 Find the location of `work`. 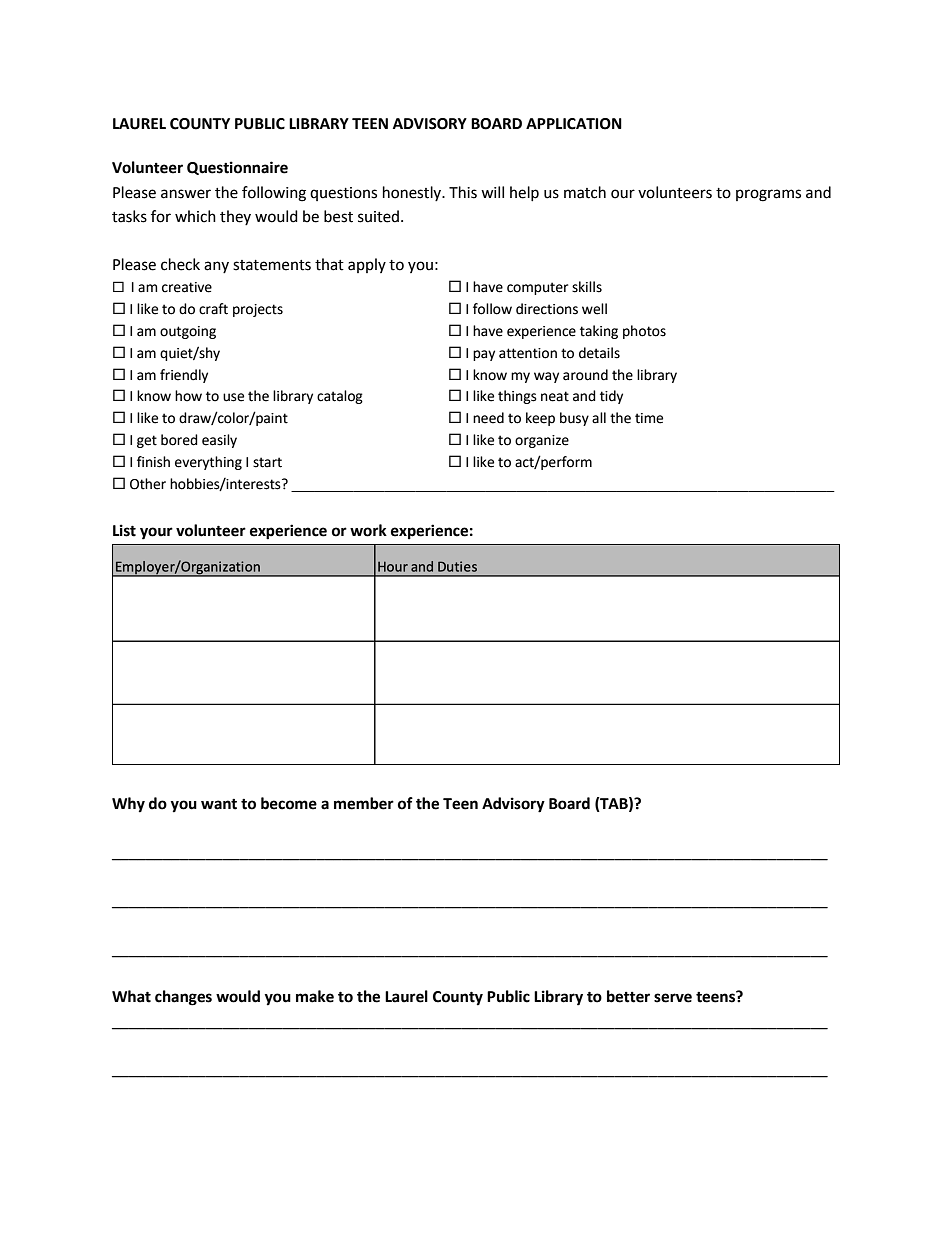

work is located at coordinates (368, 530).
